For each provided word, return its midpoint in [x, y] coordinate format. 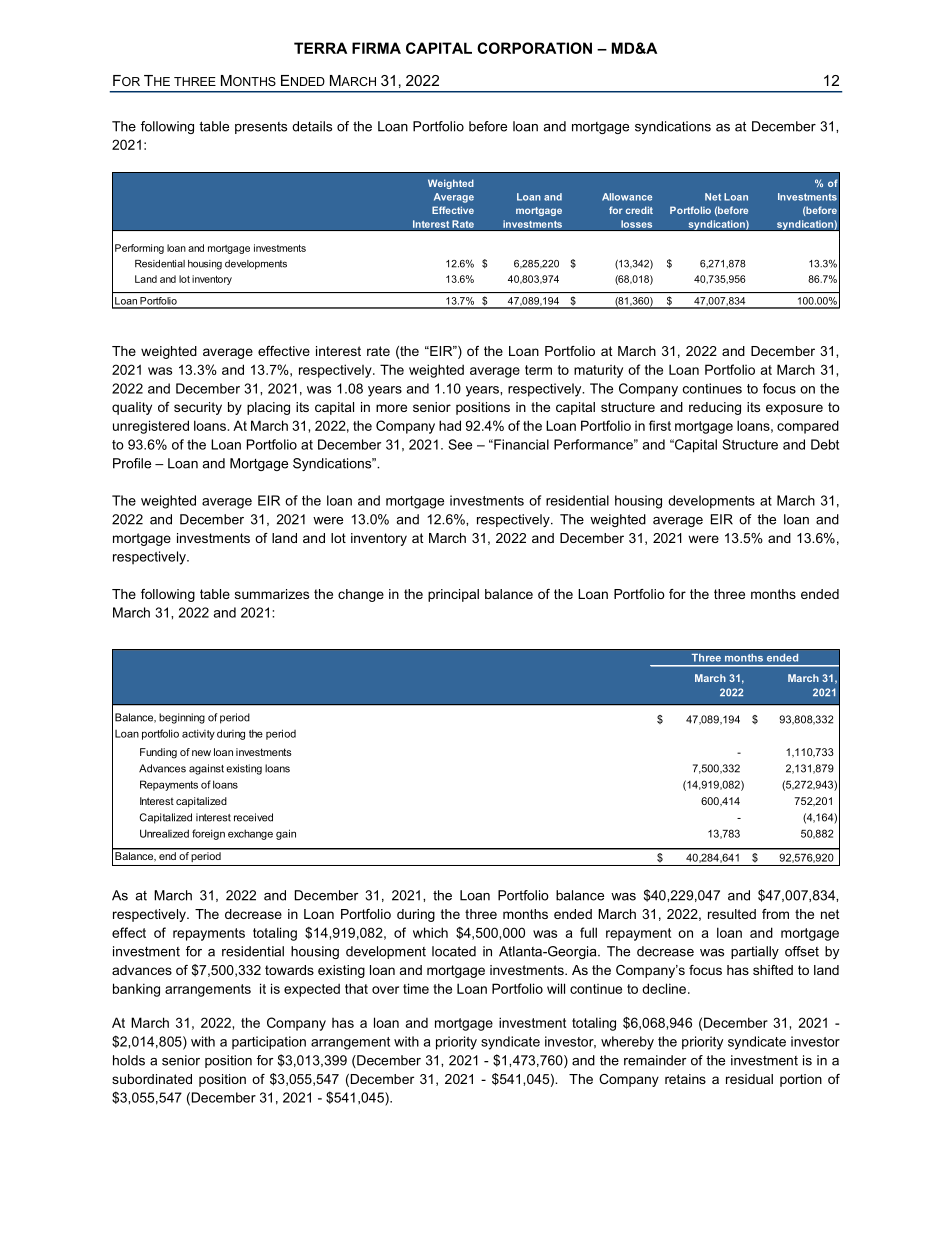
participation [269, 1043]
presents [261, 128]
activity [198, 734]
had [450, 425]
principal [453, 595]
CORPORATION [534, 48]
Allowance [627, 197]
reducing [715, 408]
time [416, 988]
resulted [732, 914]
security [198, 408]
